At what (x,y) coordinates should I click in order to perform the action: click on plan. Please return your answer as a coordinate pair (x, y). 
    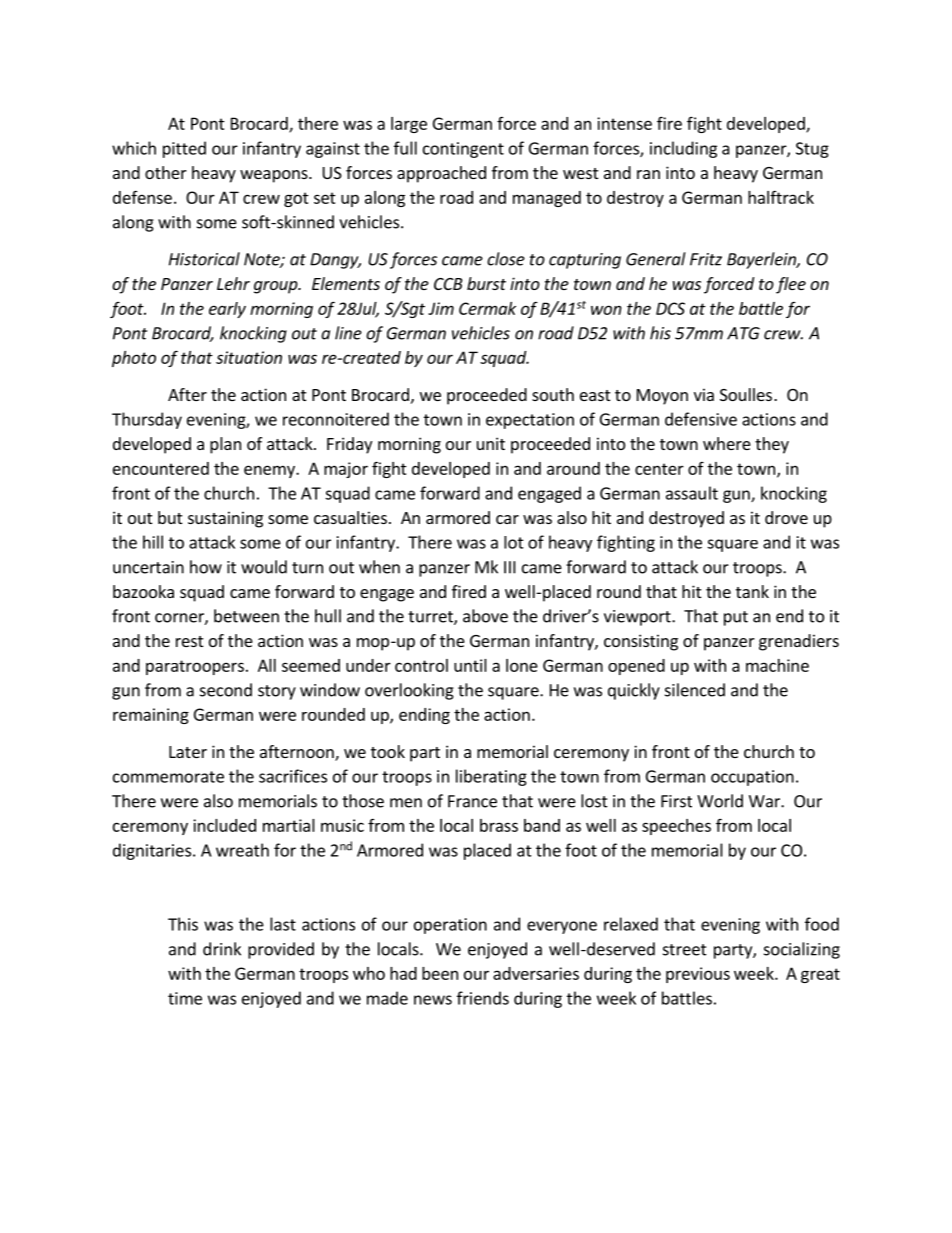
    Looking at the image, I should click on (225, 445).
